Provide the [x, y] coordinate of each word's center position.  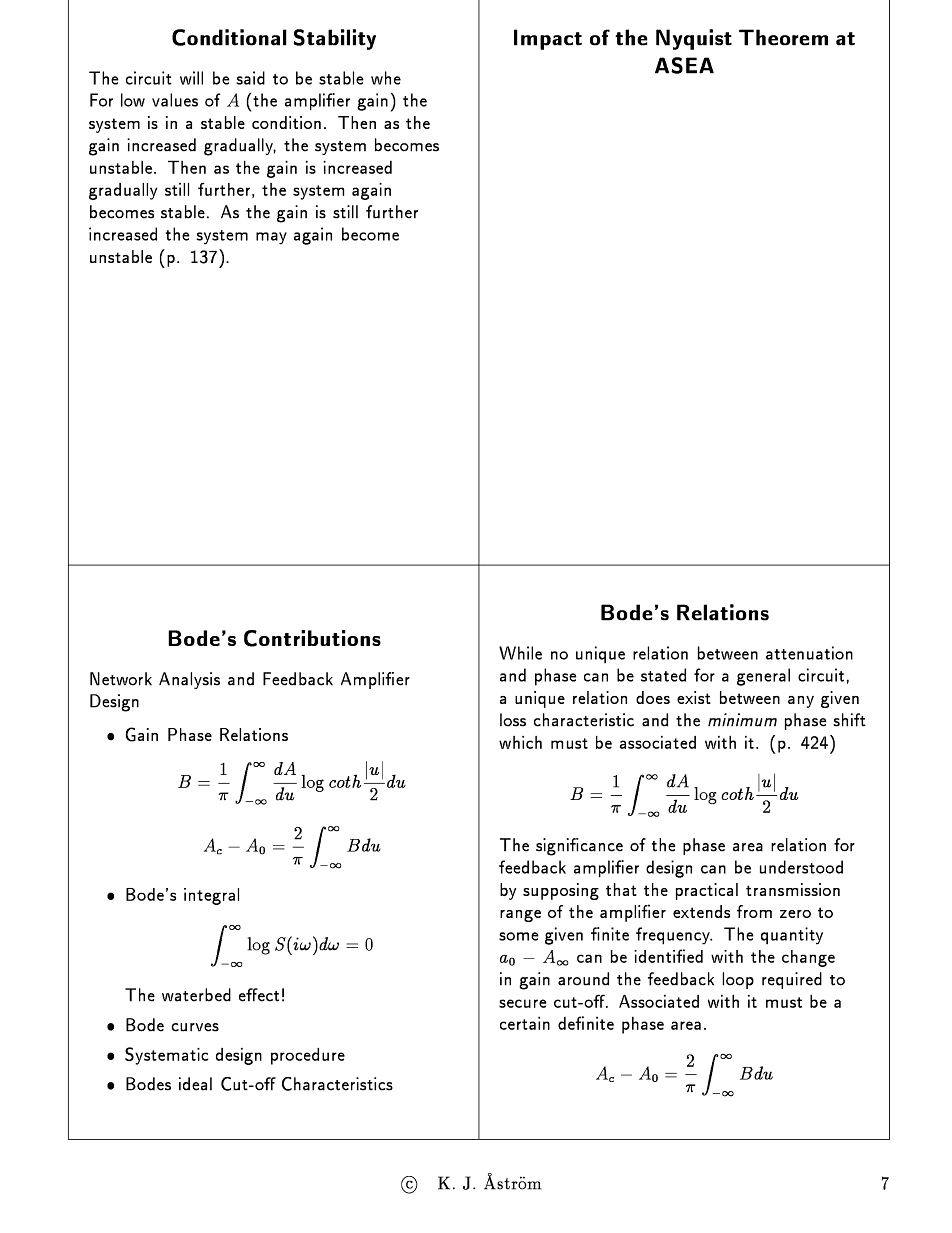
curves [195, 1027]
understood [801, 867]
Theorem [783, 37]
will [191, 78]
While [520, 653]
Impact [548, 39]
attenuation [809, 653]
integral [211, 896]
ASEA [684, 65]
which [520, 742]
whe [386, 78]
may [271, 238]
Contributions [312, 638]
